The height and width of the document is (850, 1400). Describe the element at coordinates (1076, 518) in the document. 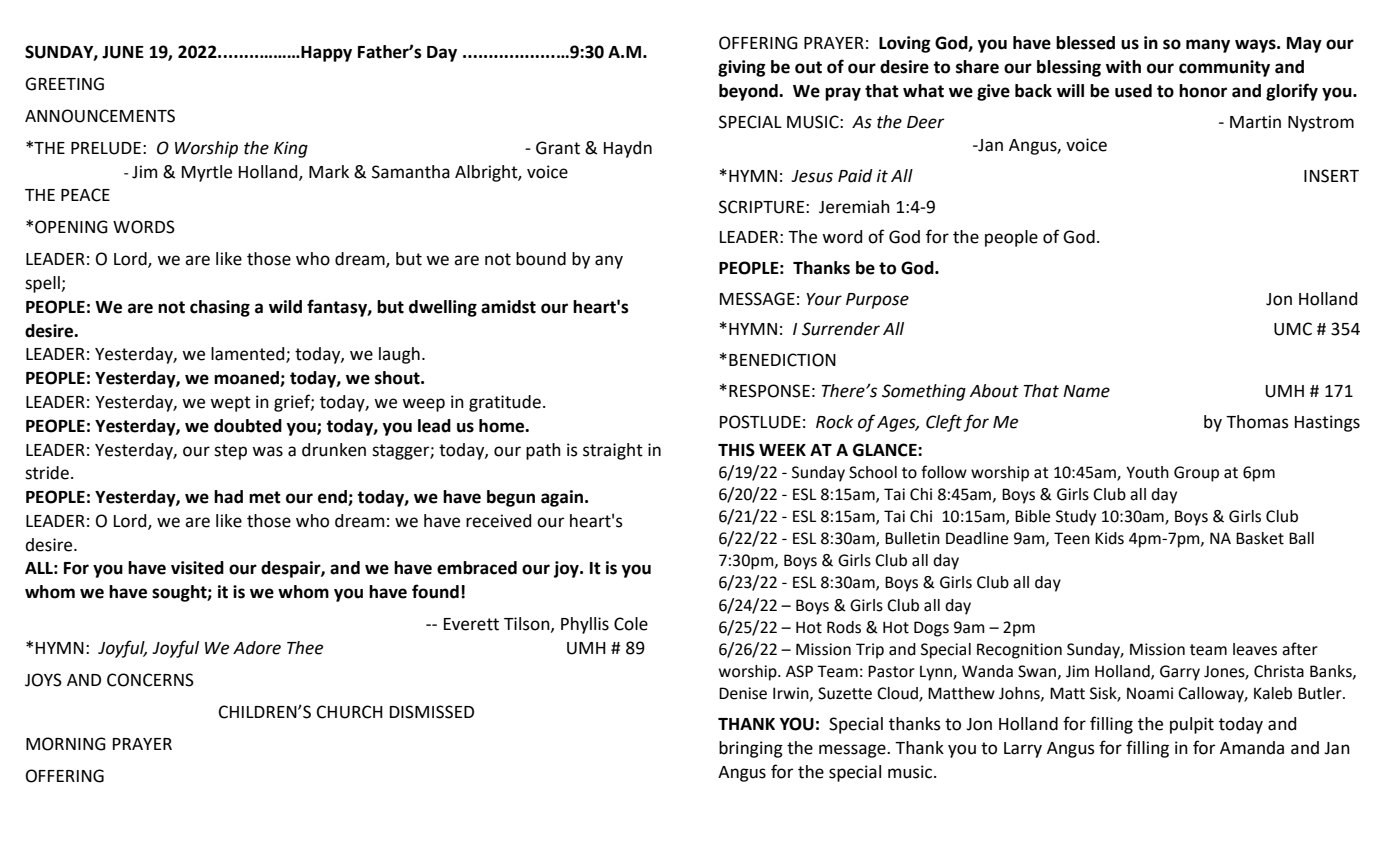

I see `Study` at that location.
